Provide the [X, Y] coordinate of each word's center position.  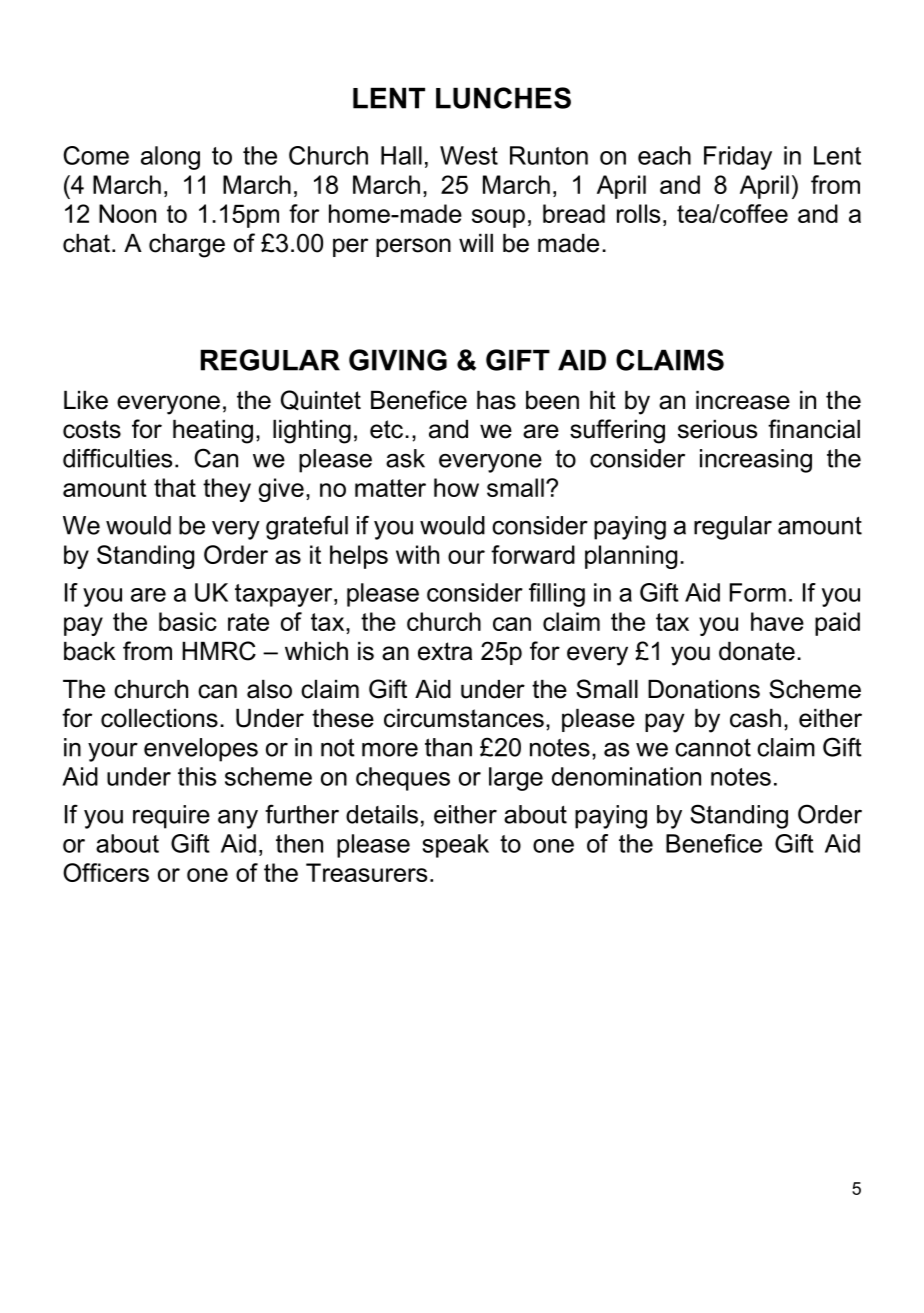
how [456, 487]
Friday [738, 158]
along [170, 158]
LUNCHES [503, 98]
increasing [756, 461]
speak [455, 846]
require [171, 817]
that [175, 487]
